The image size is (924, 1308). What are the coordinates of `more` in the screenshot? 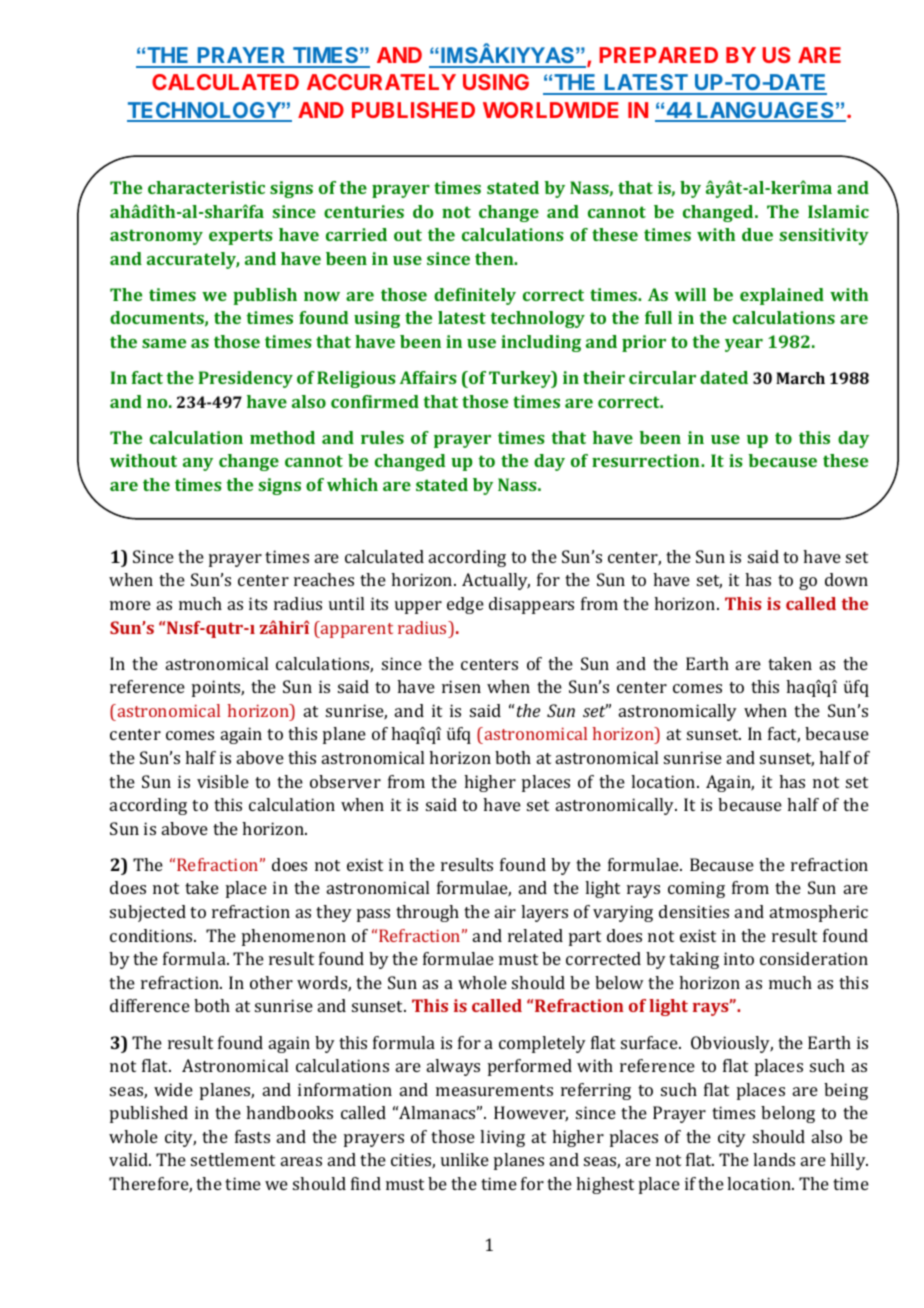 It's located at (130, 605).
